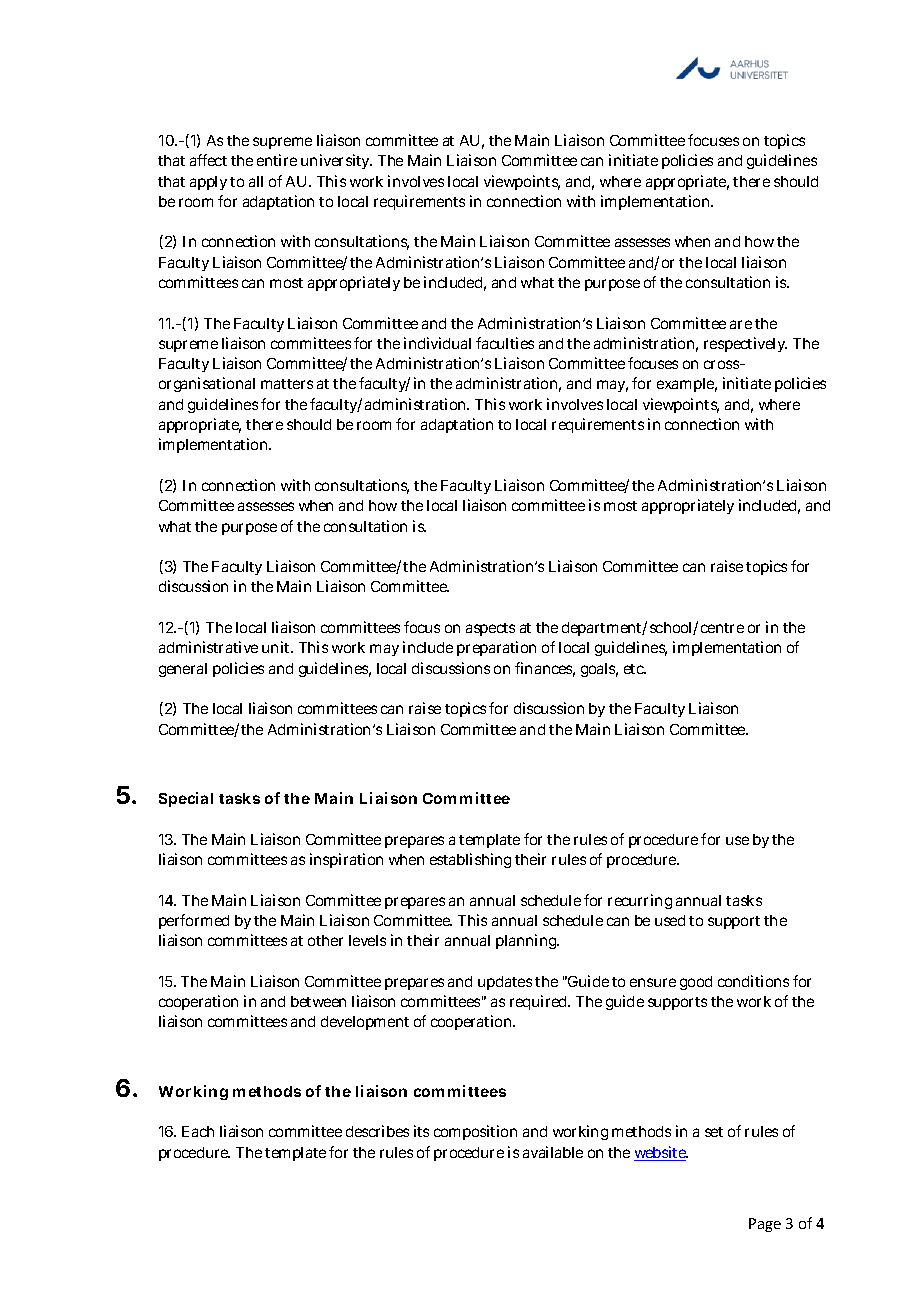 This screenshot has height=1308, width=924. I want to click on example, so click(687, 385).
